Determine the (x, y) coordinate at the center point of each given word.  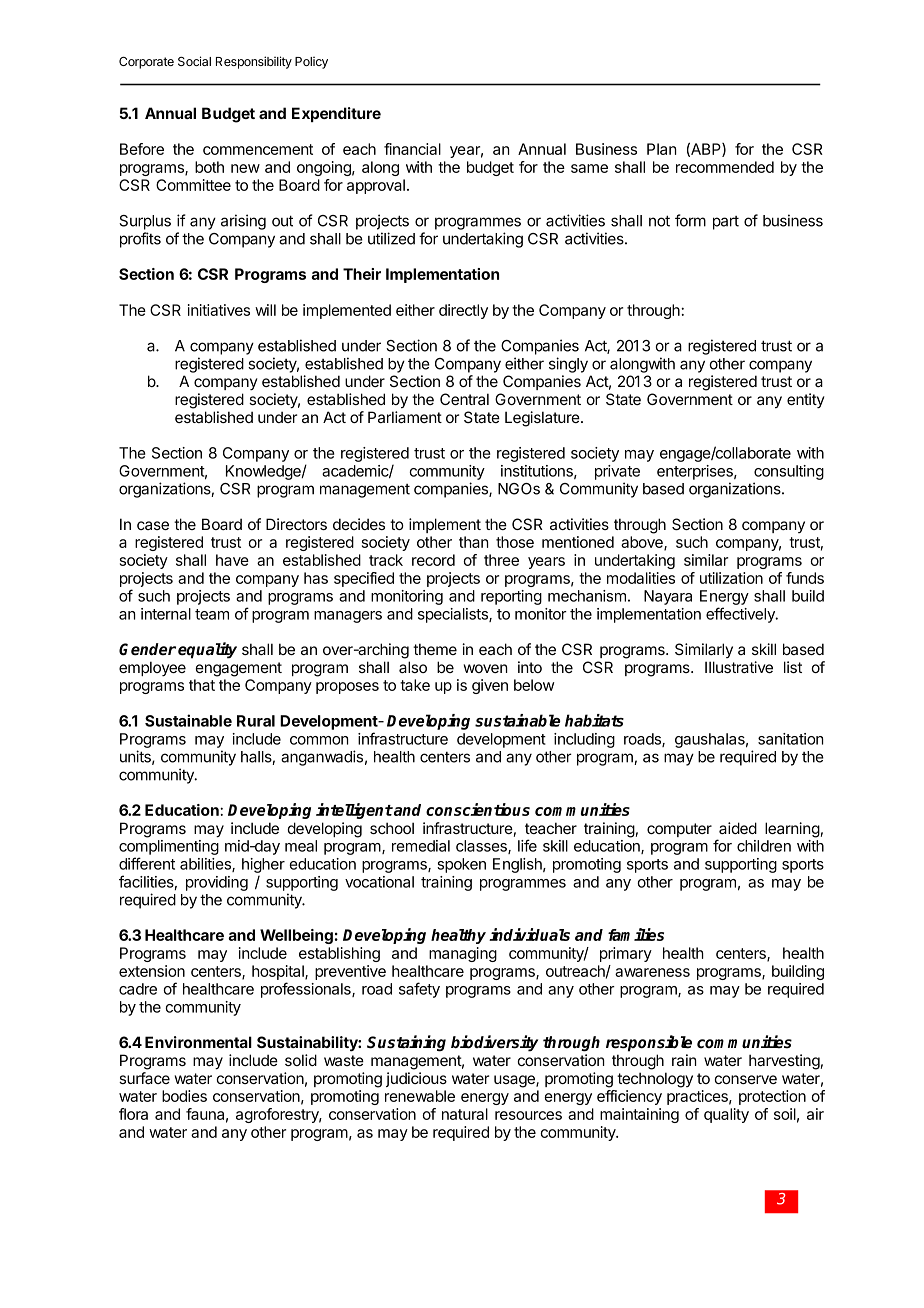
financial (412, 149)
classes (482, 847)
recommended (725, 167)
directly (463, 311)
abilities (206, 865)
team (212, 614)
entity (806, 400)
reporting (511, 597)
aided (738, 828)
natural (465, 1114)
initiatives (219, 310)
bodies (184, 1096)
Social (194, 61)
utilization (731, 578)
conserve (746, 1079)
